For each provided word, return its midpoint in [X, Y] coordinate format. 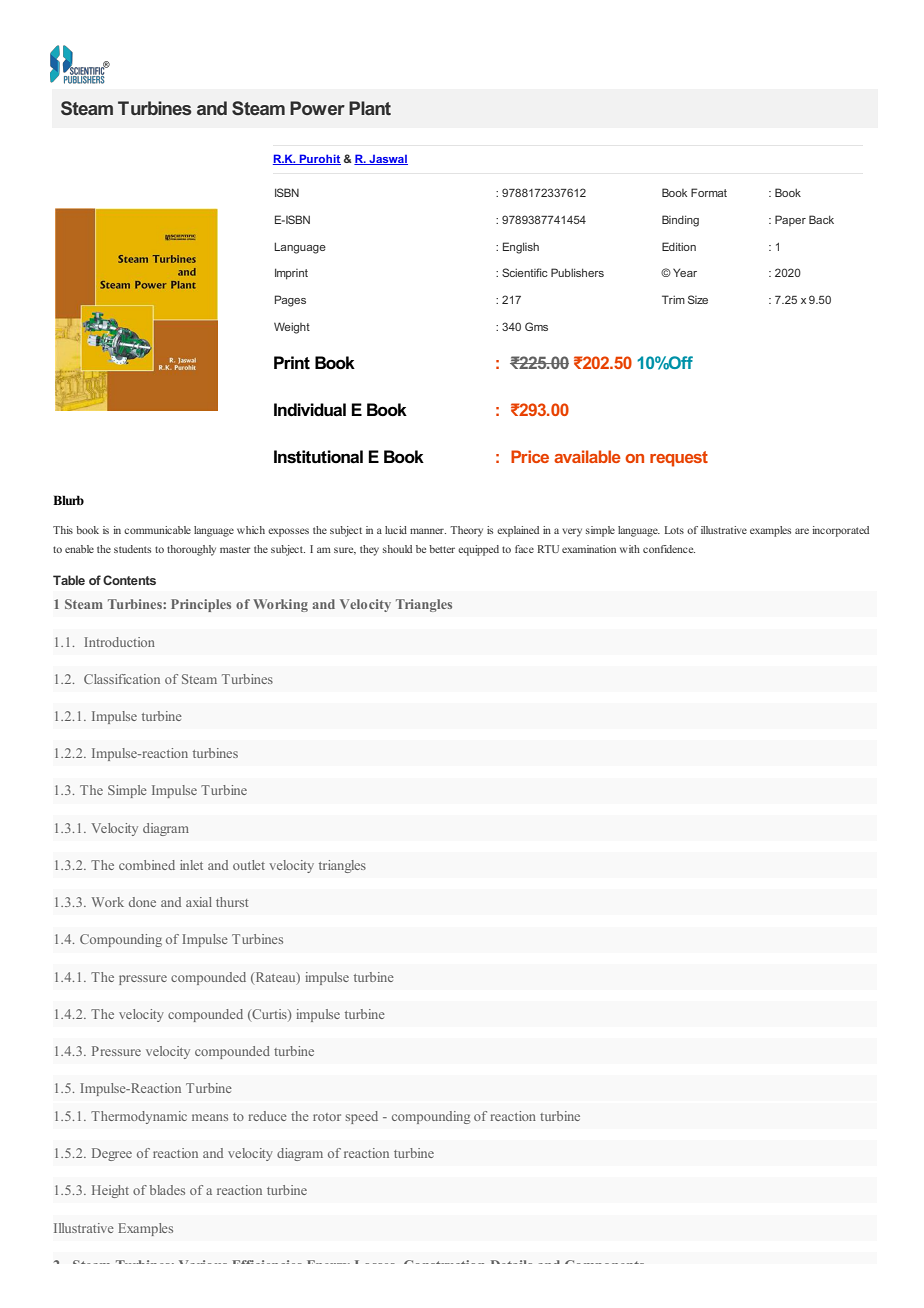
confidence [669, 549]
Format [709, 192]
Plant [370, 108]
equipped [478, 550]
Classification [122, 679]
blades [167, 1190]
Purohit [319, 159]
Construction [444, 1262]
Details [511, 1262]
